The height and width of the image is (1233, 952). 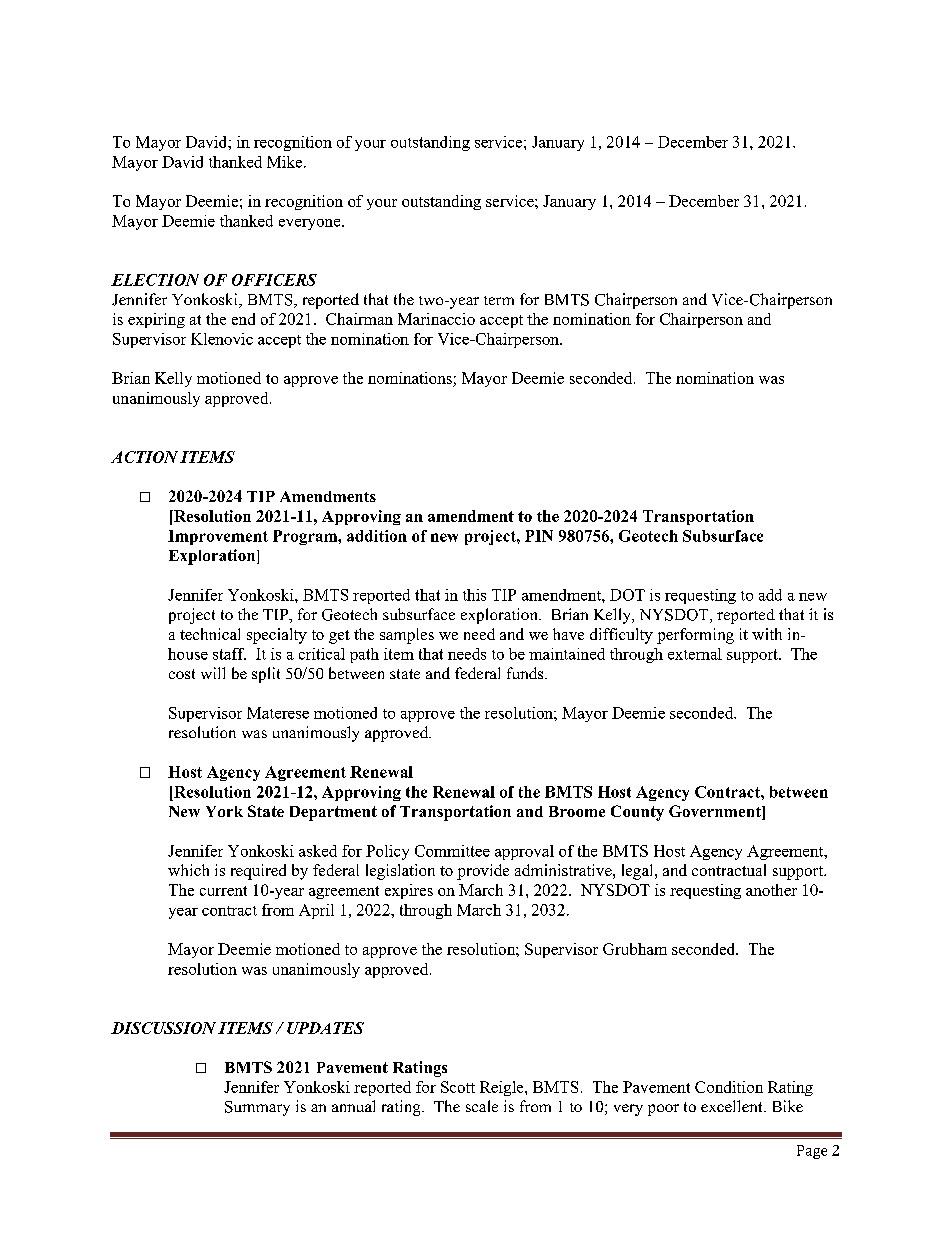 What do you see at coordinates (286, 162) in the image?
I see `Mike` at bounding box center [286, 162].
